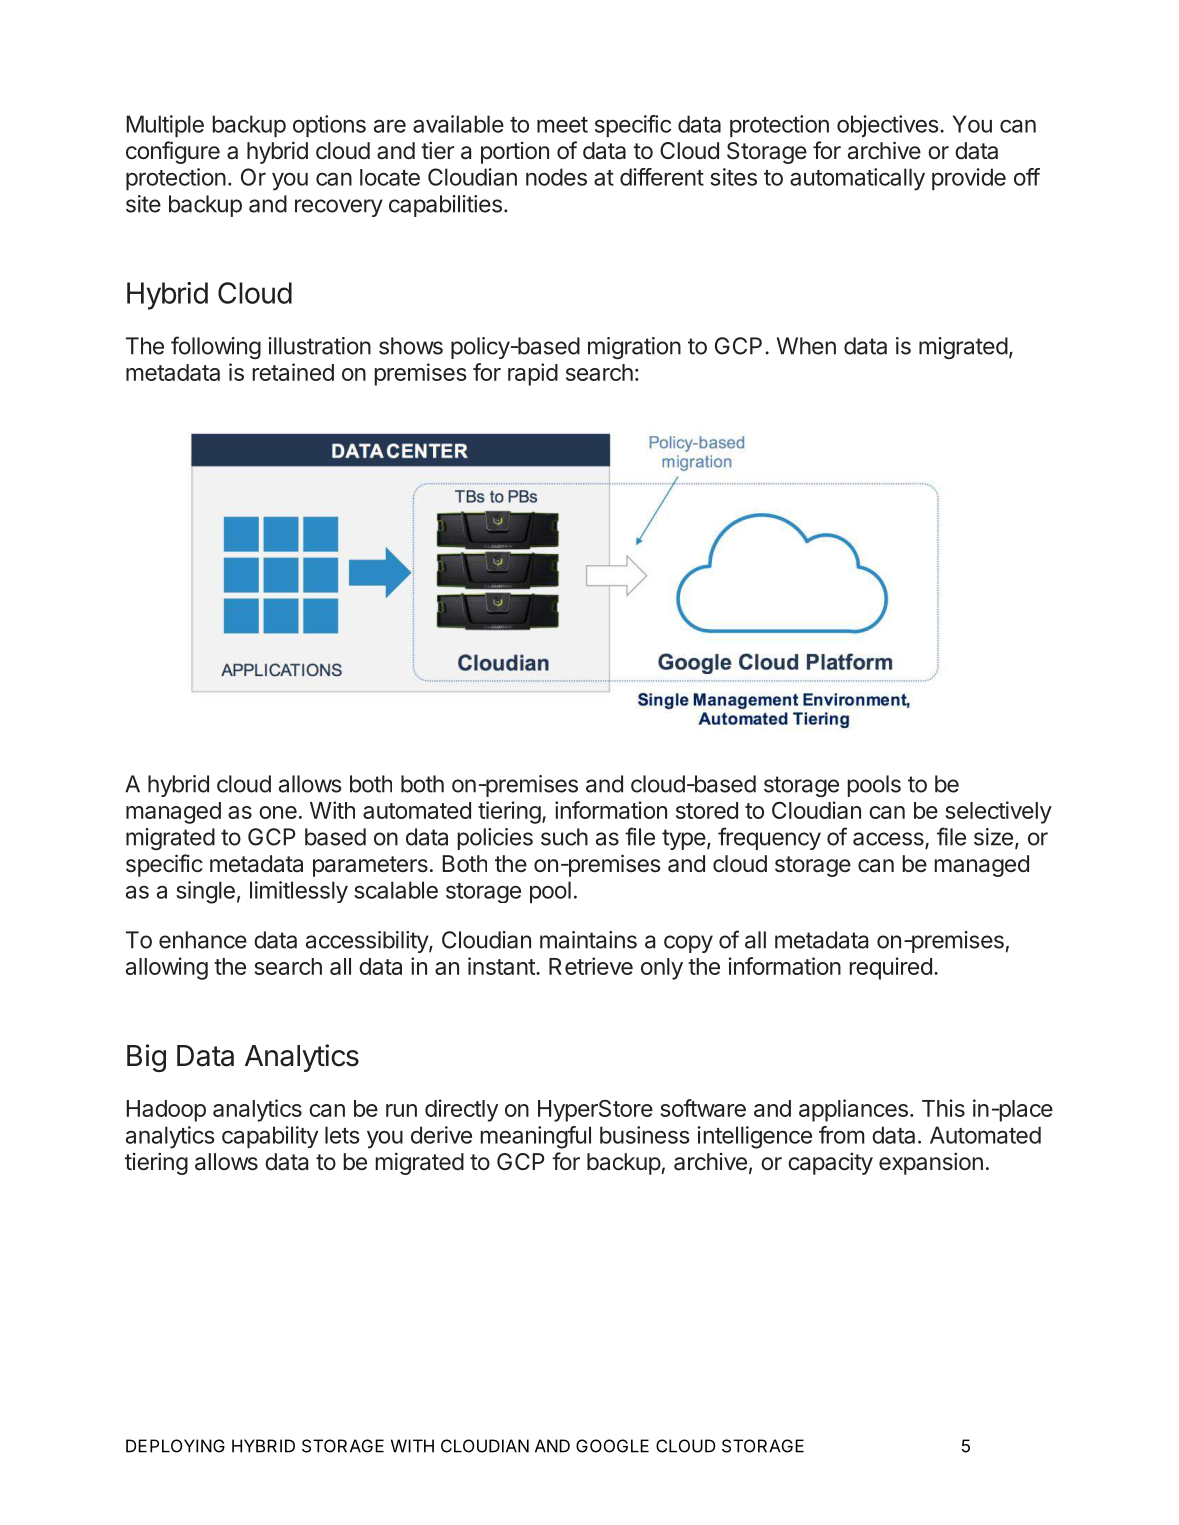 This page has width=1179, height=1525. I want to click on such, so click(564, 837).
